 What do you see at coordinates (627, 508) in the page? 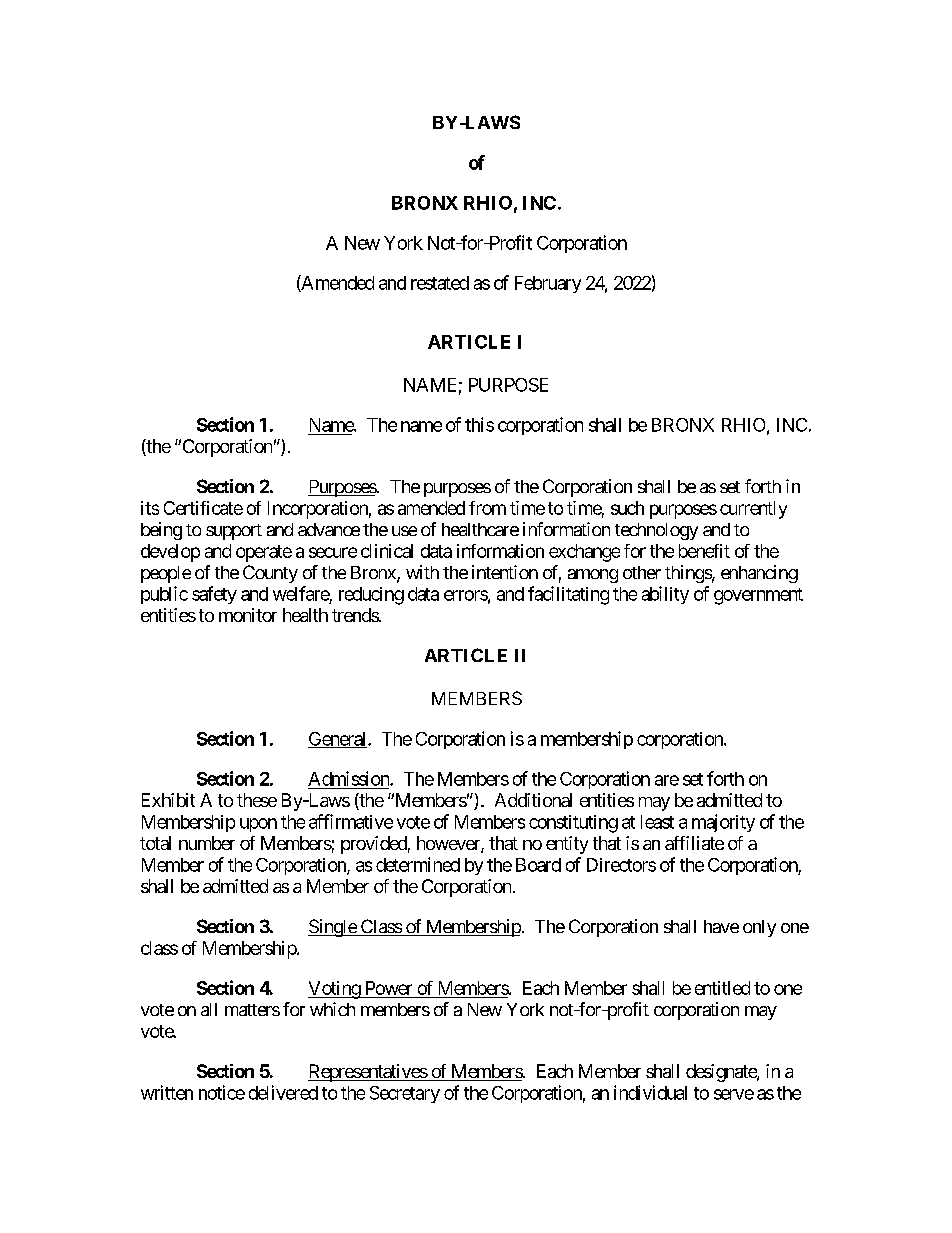
I see `such` at bounding box center [627, 508].
